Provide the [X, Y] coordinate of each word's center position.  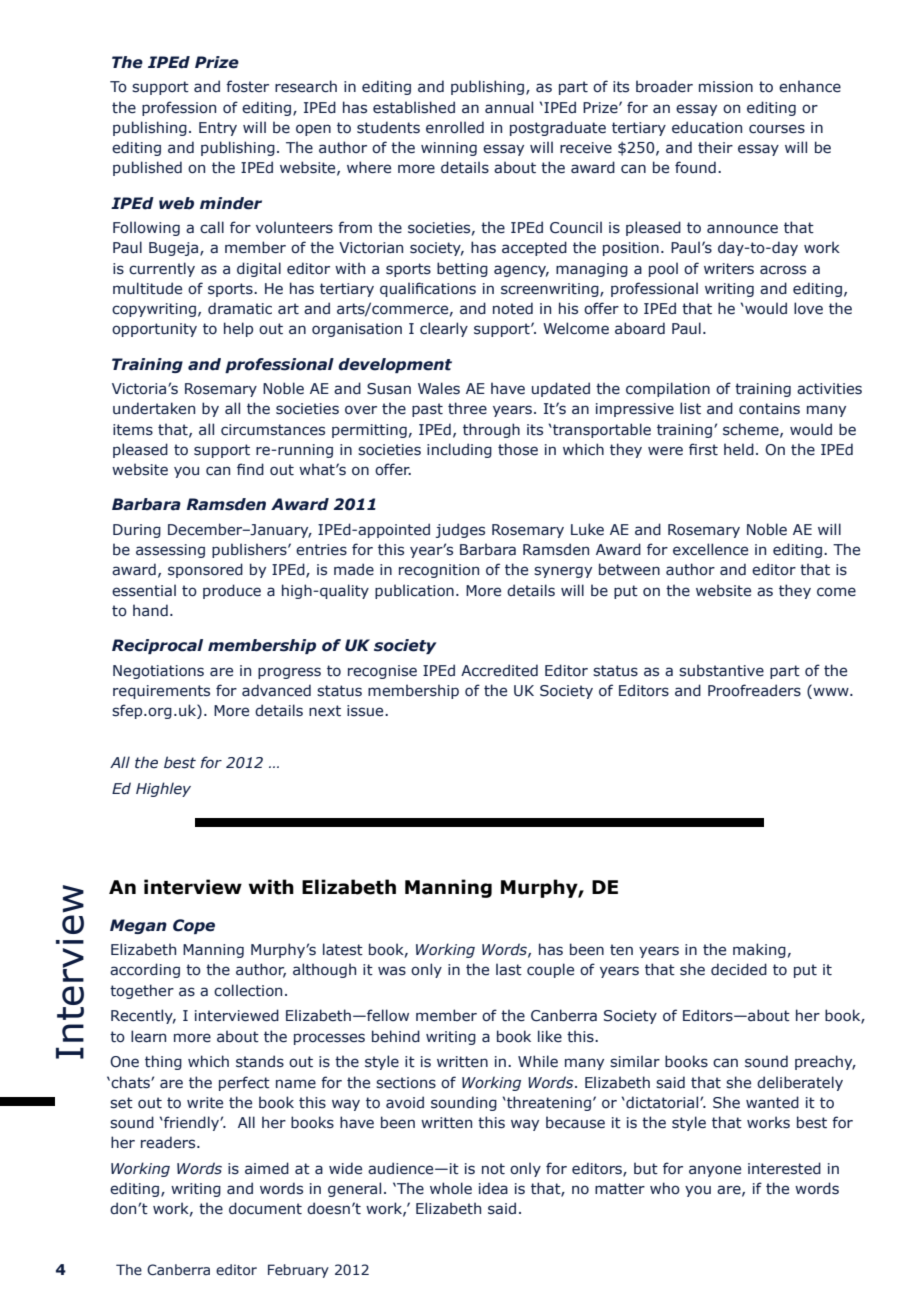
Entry [218, 129]
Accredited [499, 670]
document [265, 1208]
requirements [161, 692]
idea [493, 1188]
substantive [721, 670]
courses [777, 129]
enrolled [455, 127]
